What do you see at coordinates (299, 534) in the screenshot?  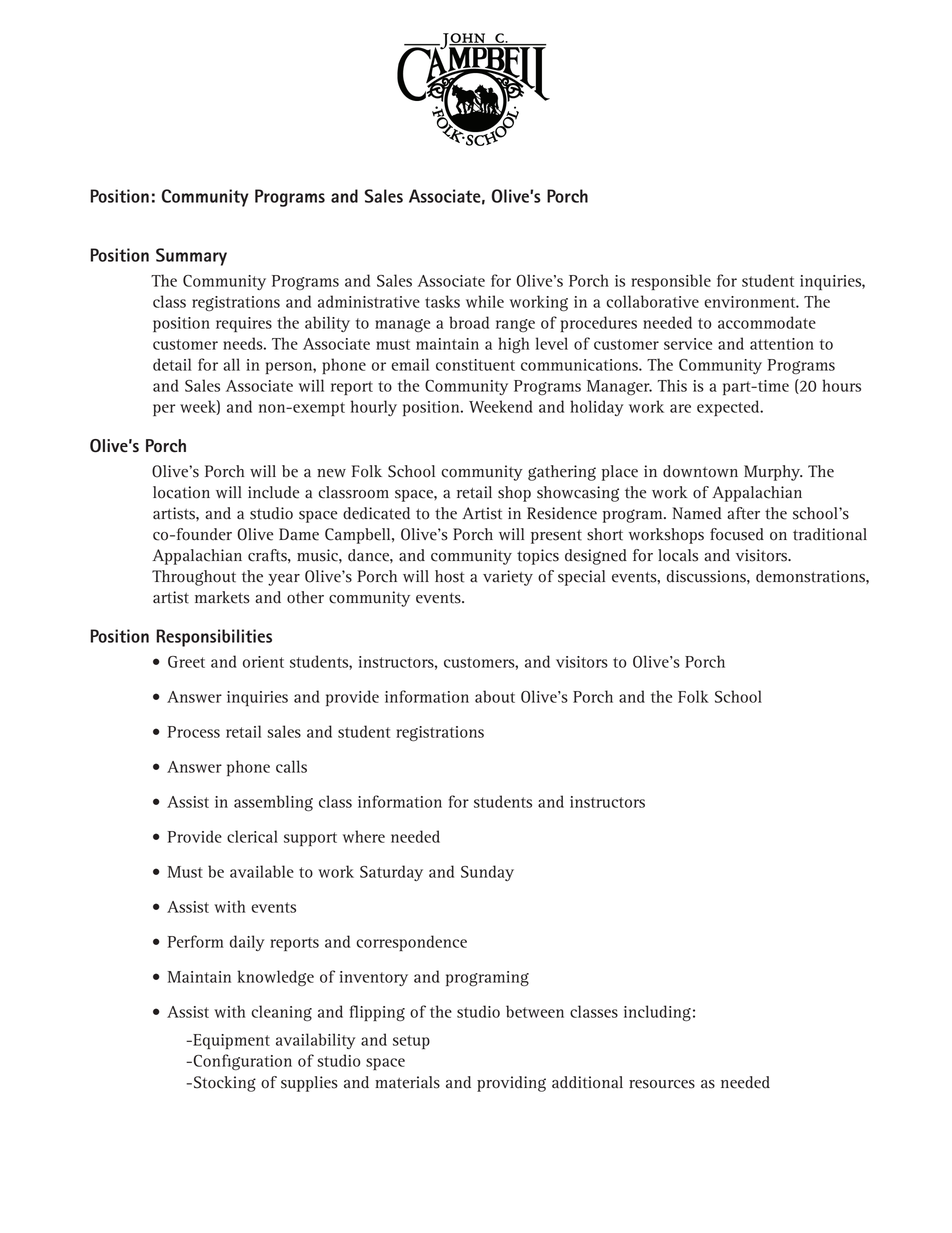 I see `Dame` at bounding box center [299, 534].
